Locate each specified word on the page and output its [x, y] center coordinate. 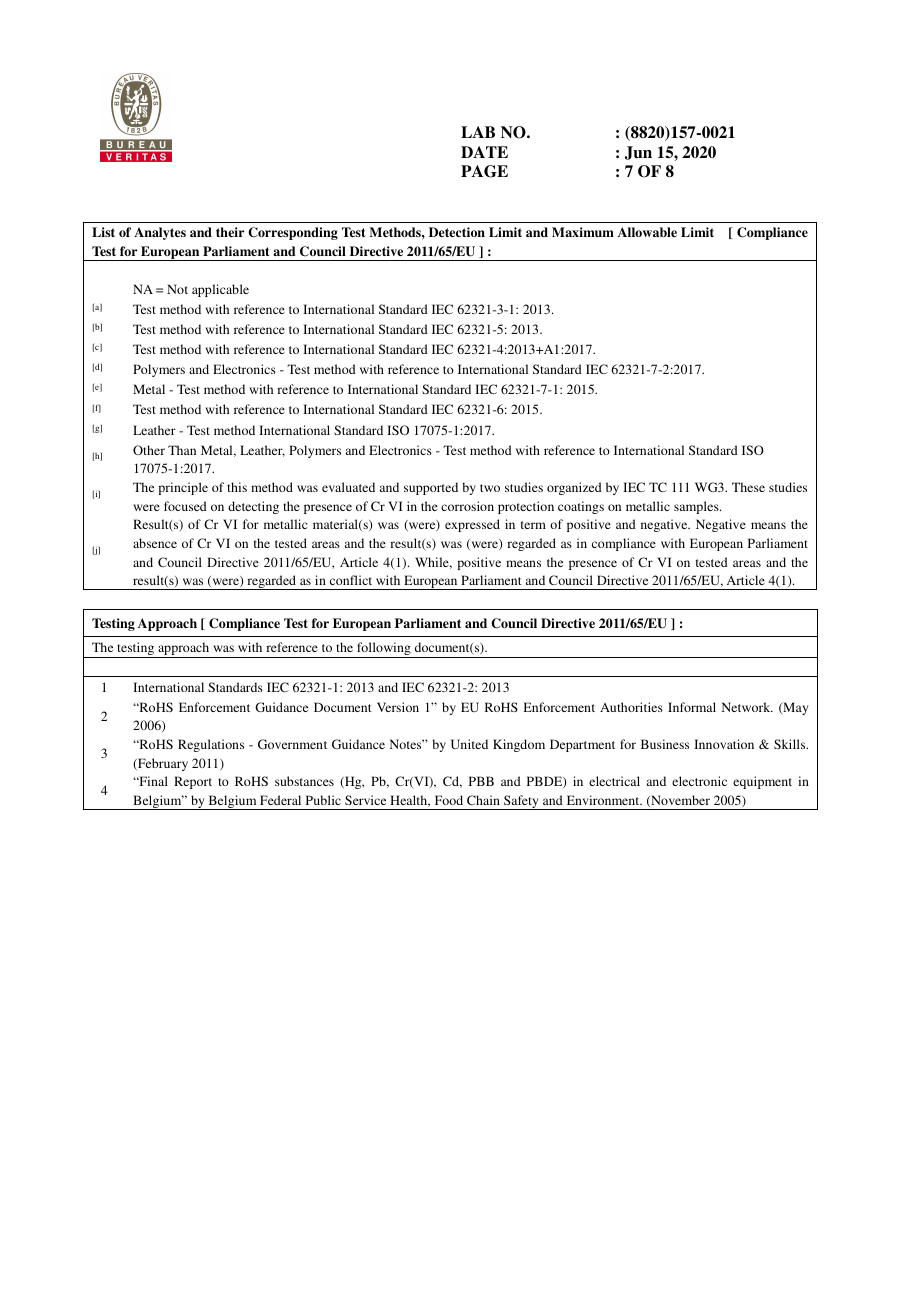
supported [431, 488]
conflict [351, 580]
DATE [484, 152]
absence [155, 543]
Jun [638, 153]
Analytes [160, 233]
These [748, 487]
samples [697, 507]
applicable [220, 290]
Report [193, 782]
